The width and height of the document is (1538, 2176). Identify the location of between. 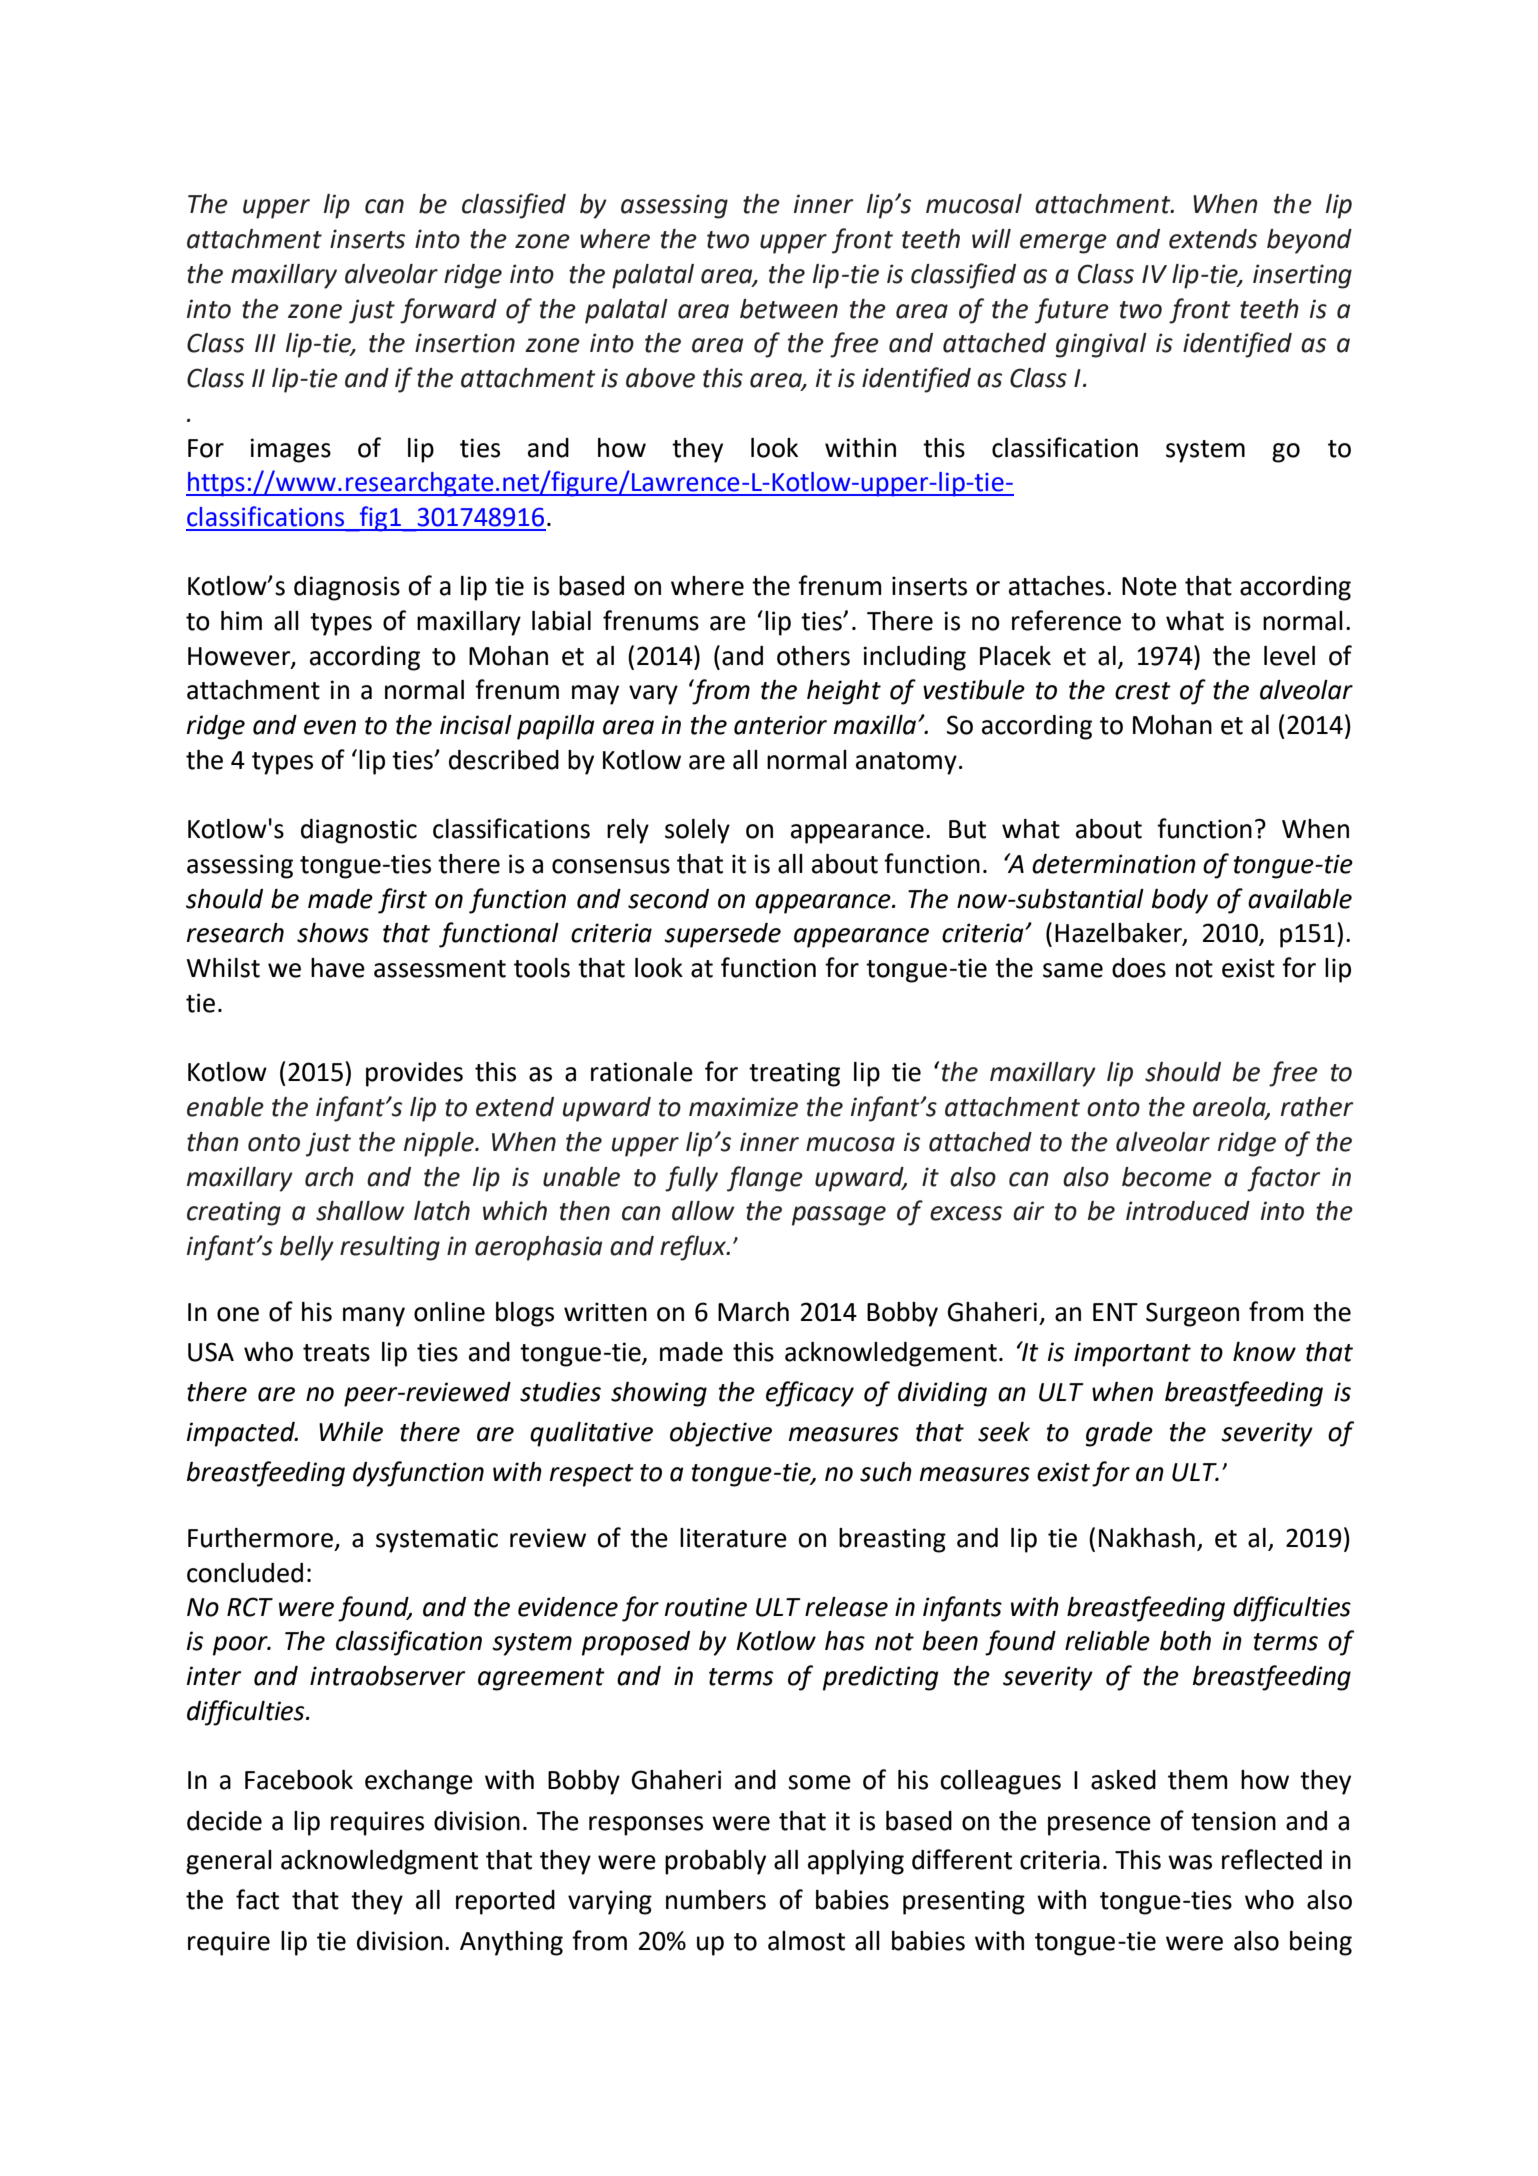
(789, 309).
